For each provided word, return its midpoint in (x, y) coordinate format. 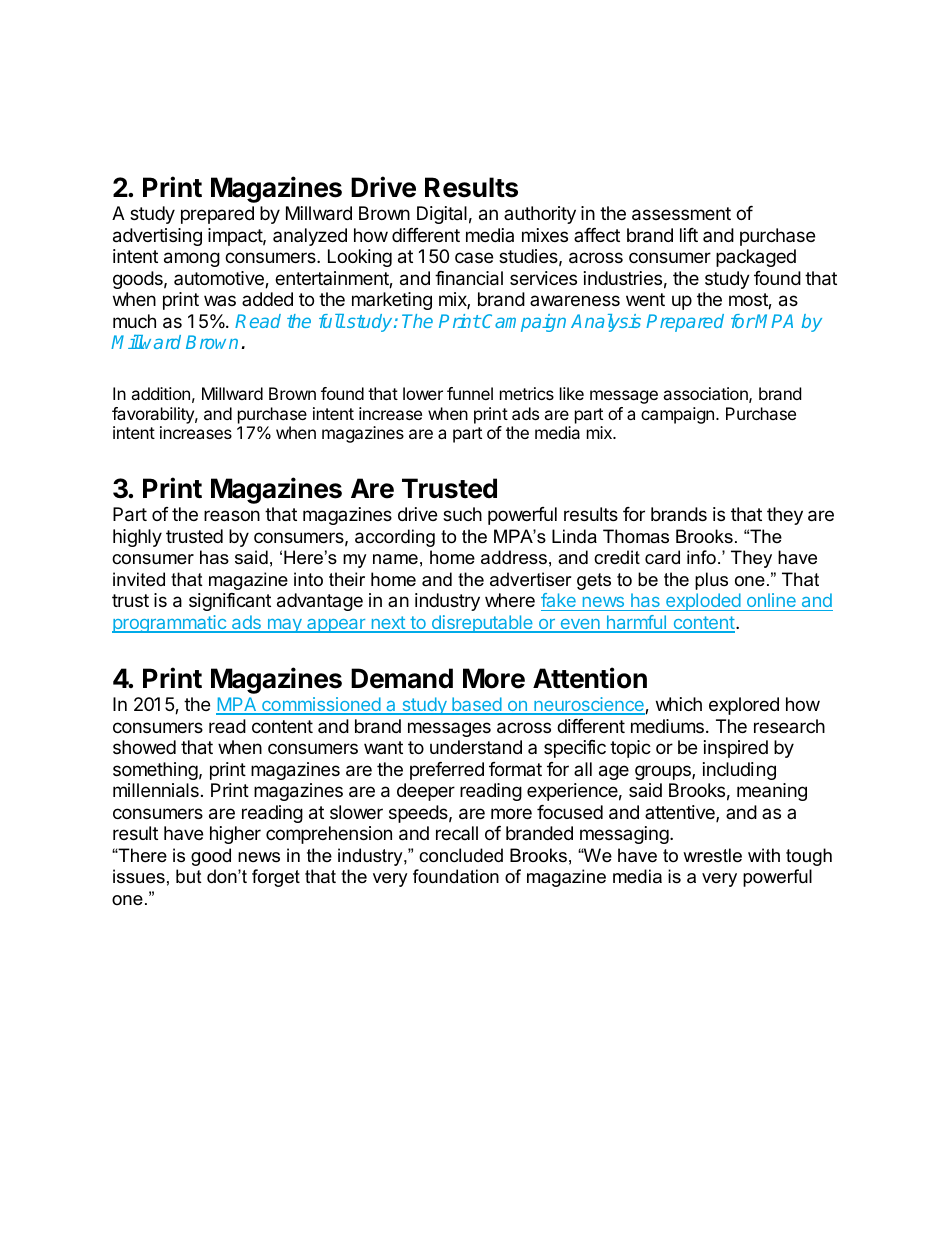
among (192, 259)
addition (160, 393)
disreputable (482, 624)
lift (689, 235)
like (572, 393)
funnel (470, 393)
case (474, 257)
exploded (703, 602)
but (189, 876)
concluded (461, 855)
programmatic (170, 624)
